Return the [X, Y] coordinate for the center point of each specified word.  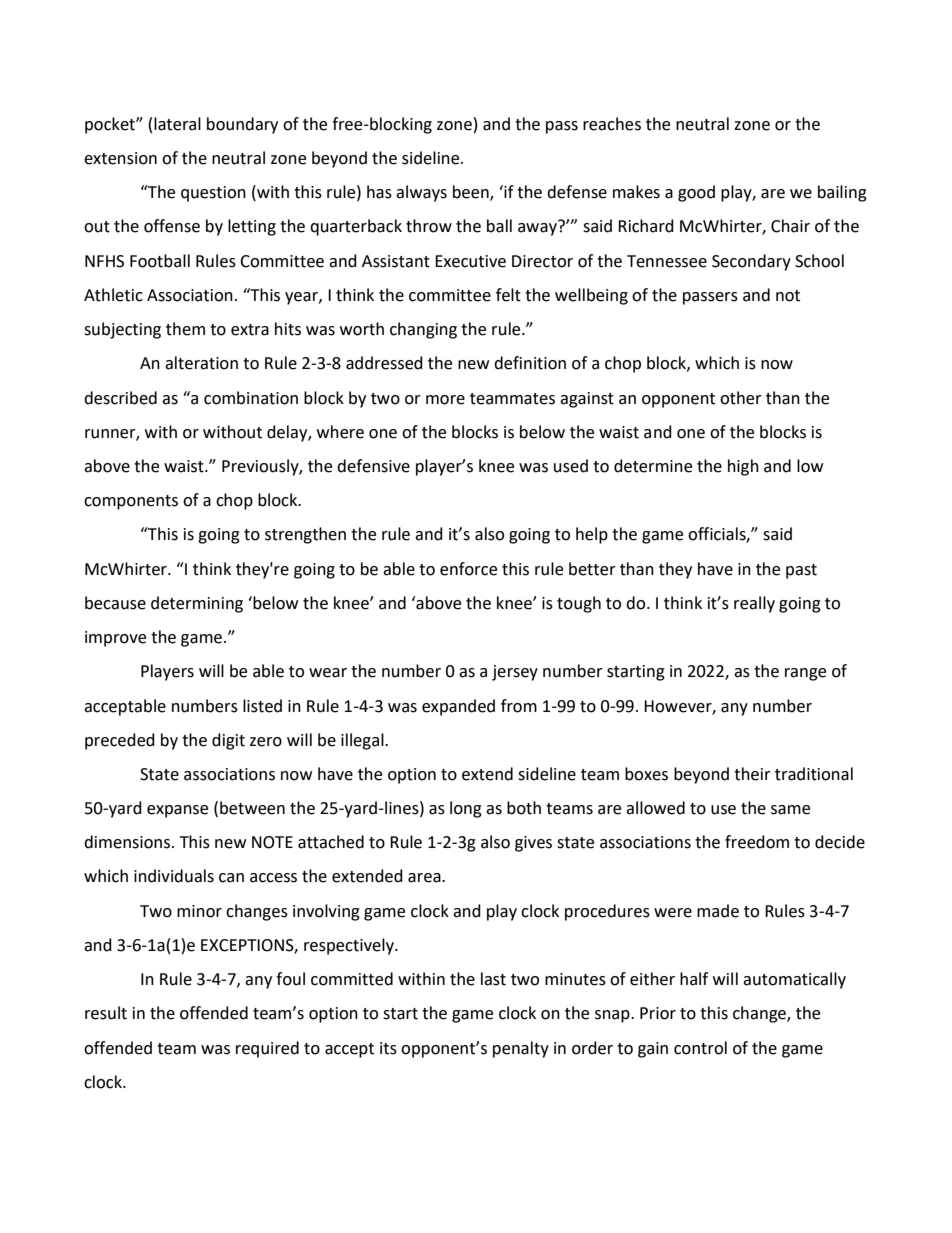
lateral [177, 124]
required [267, 1049]
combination [251, 398]
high [743, 467]
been [472, 193]
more [445, 400]
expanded [458, 707]
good [696, 193]
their [752, 774]
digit [228, 741]
